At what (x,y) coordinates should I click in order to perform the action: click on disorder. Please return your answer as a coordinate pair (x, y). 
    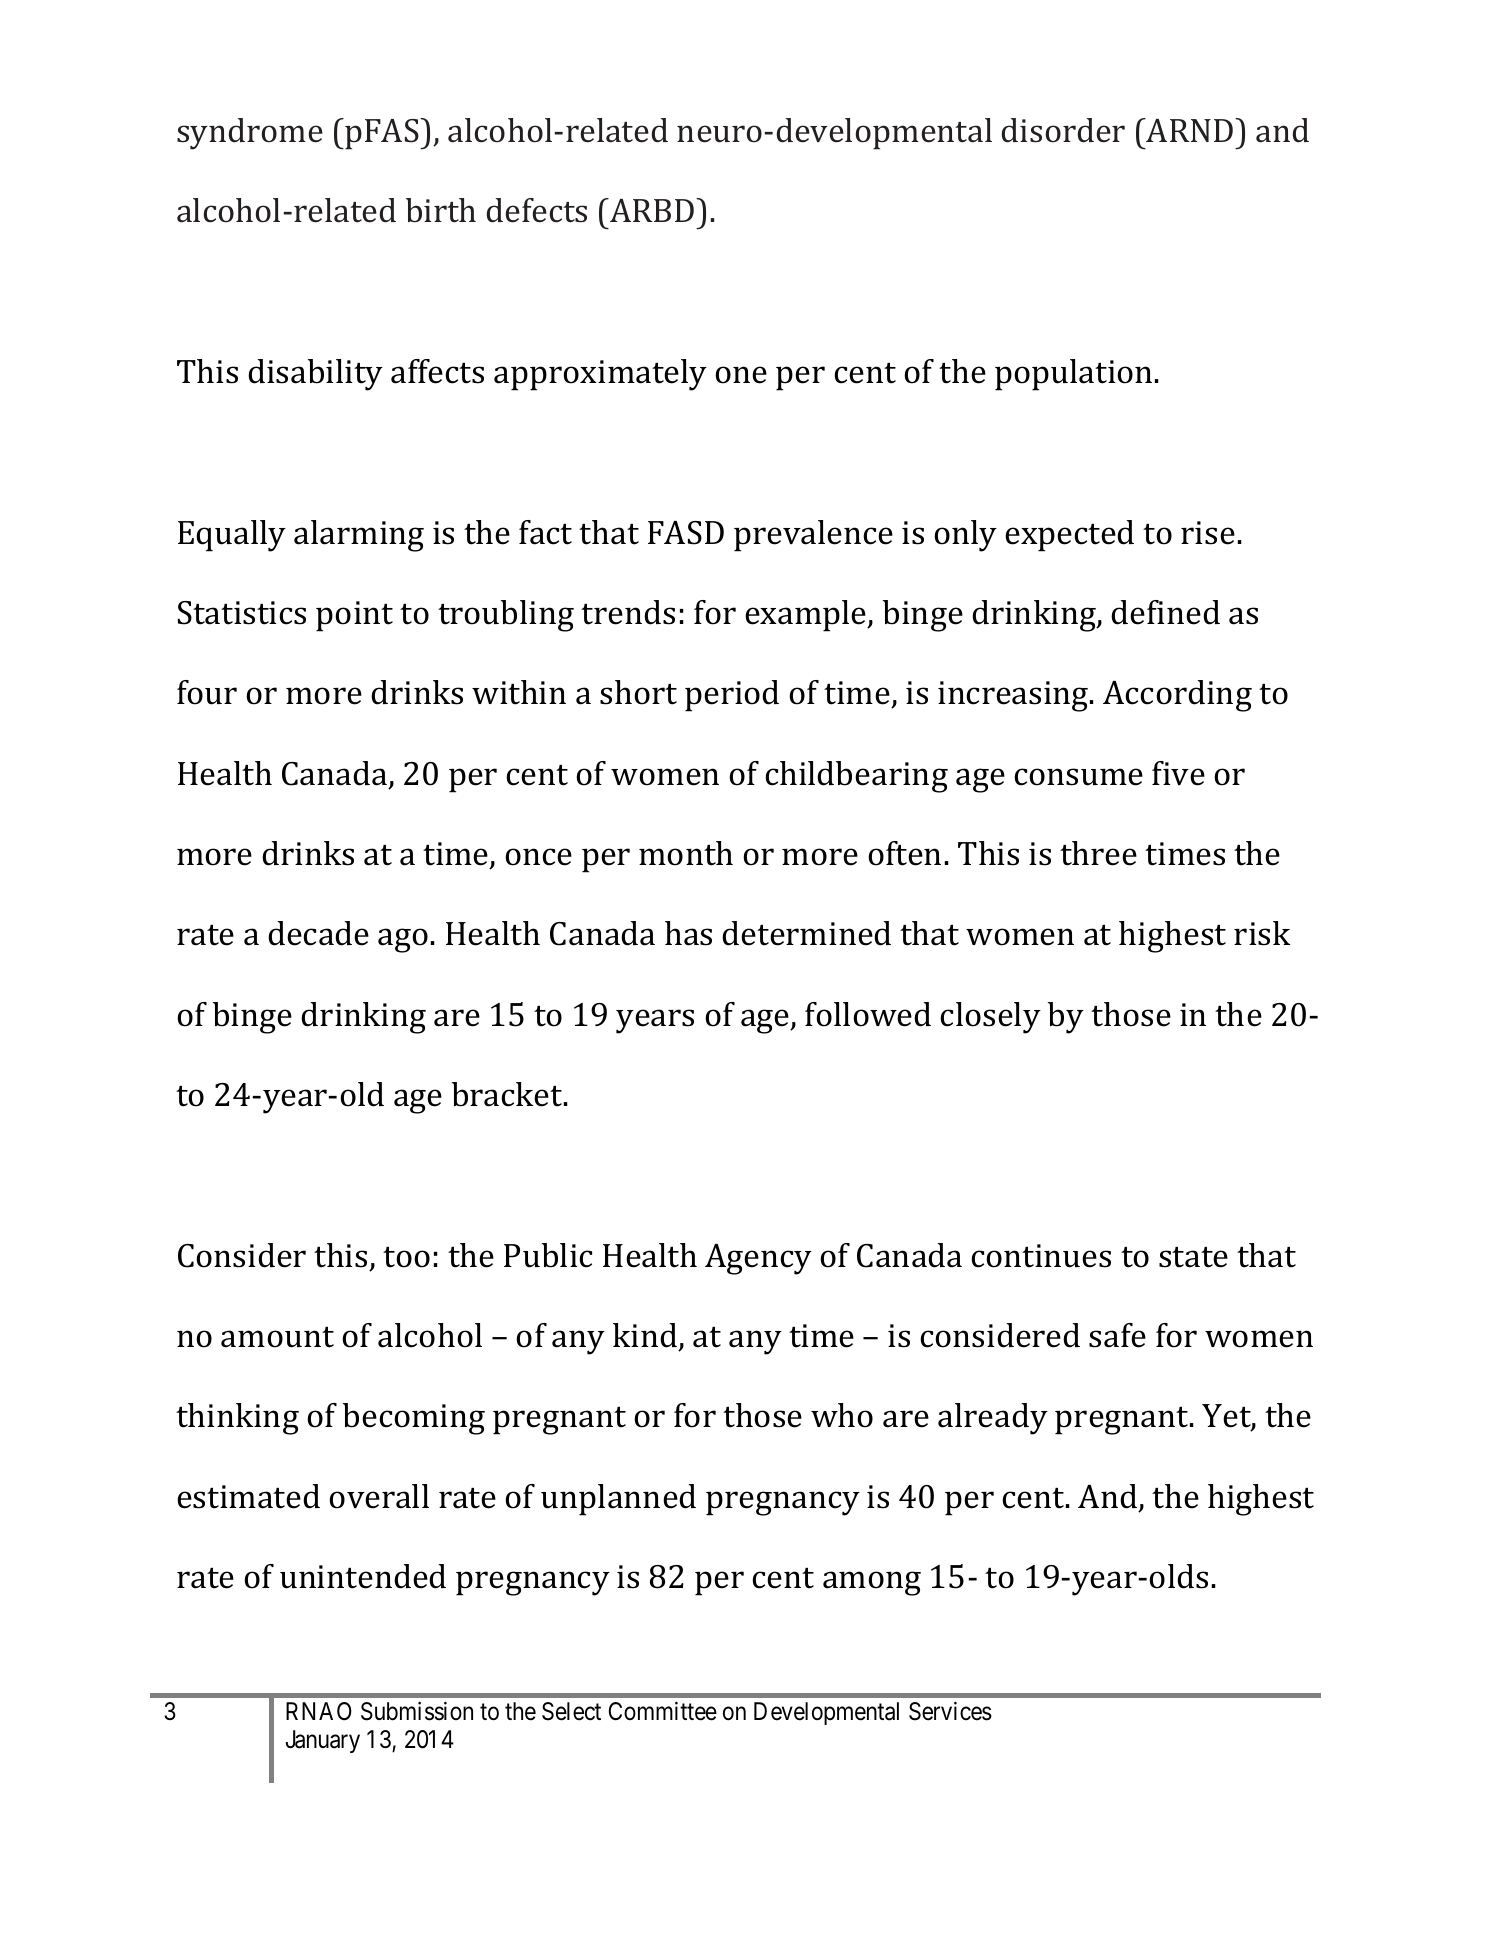
    Looking at the image, I should click on (1063, 130).
